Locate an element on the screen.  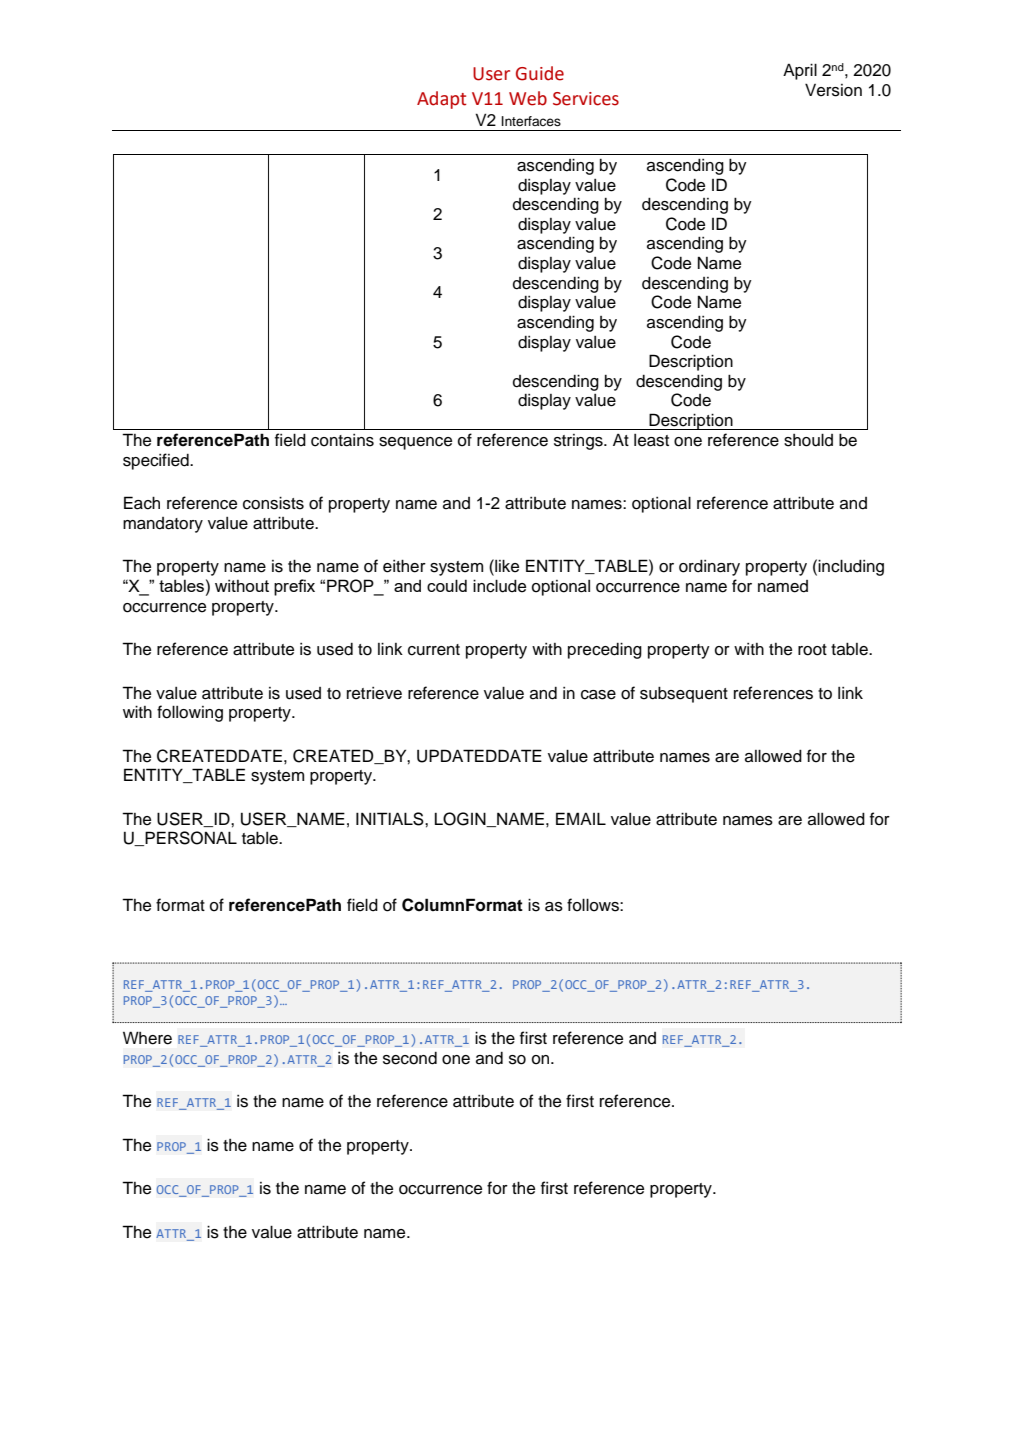
second is located at coordinates (410, 1058).
